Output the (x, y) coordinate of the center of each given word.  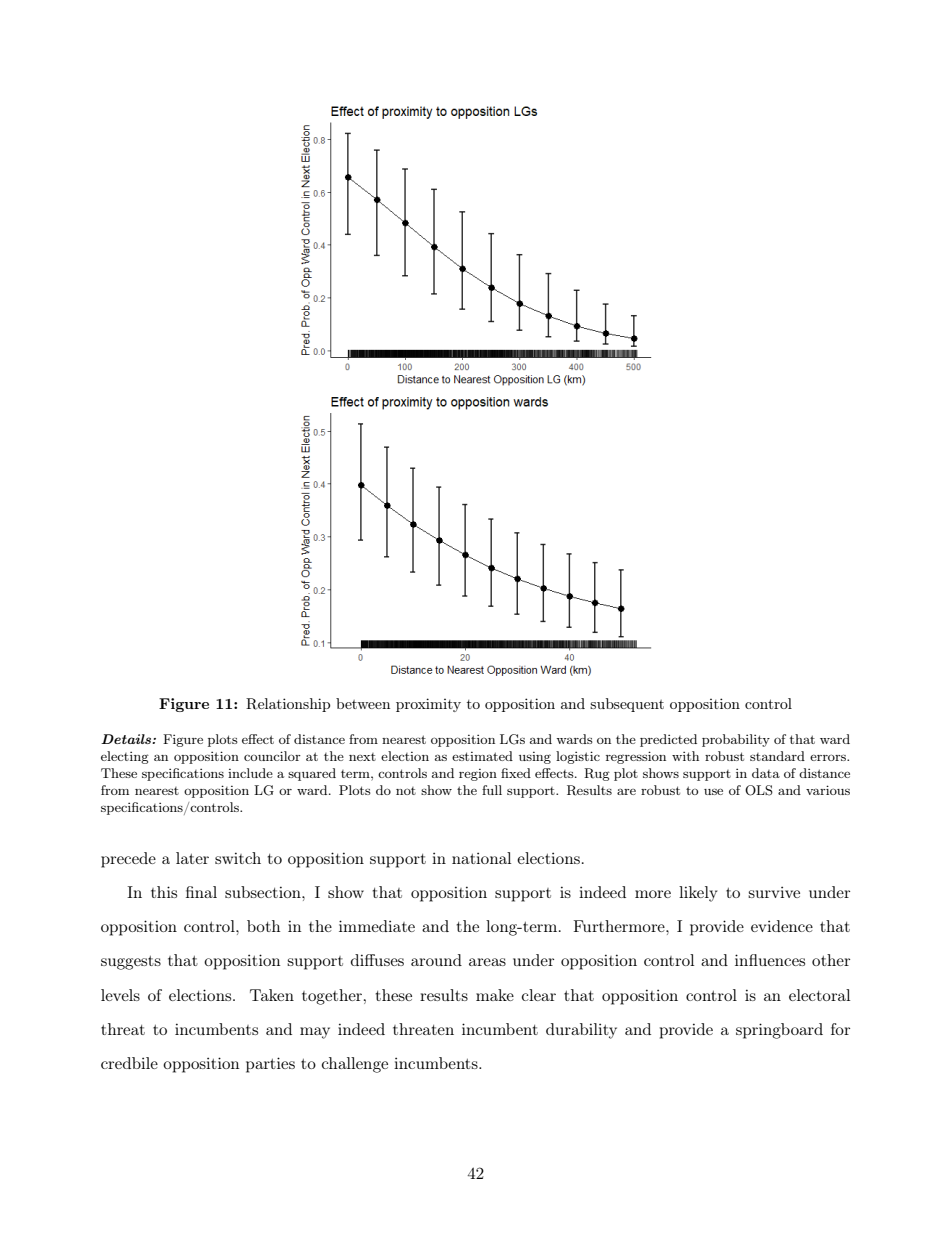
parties (270, 1065)
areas (487, 962)
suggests (131, 962)
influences (770, 960)
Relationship (288, 705)
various (828, 790)
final (201, 892)
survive (774, 892)
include (250, 773)
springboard (779, 1031)
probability (736, 740)
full (492, 790)
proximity (428, 705)
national (481, 858)
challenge (355, 1065)
